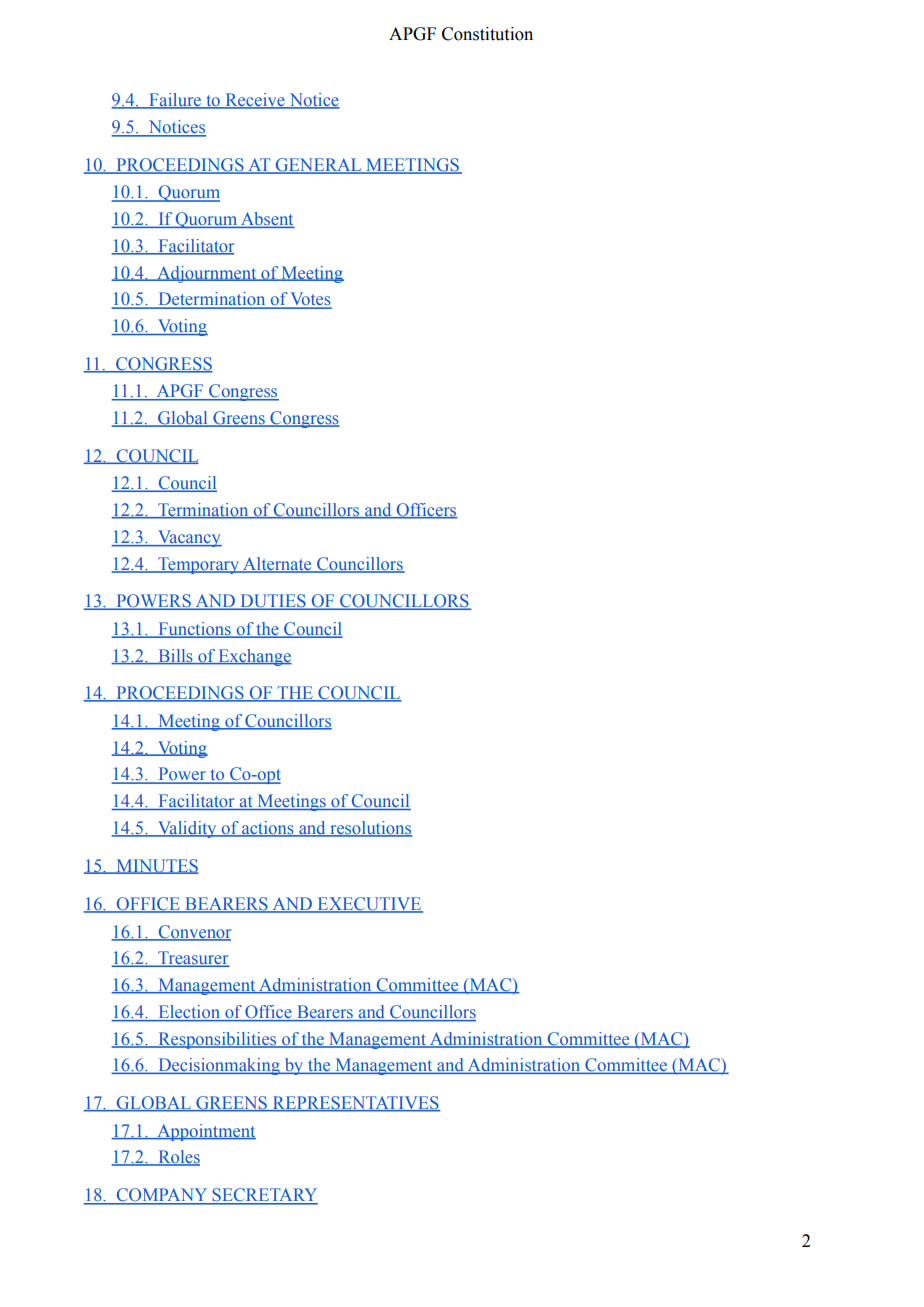  What do you see at coordinates (207, 274) in the image?
I see `Adjournment` at bounding box center [207, 274].
